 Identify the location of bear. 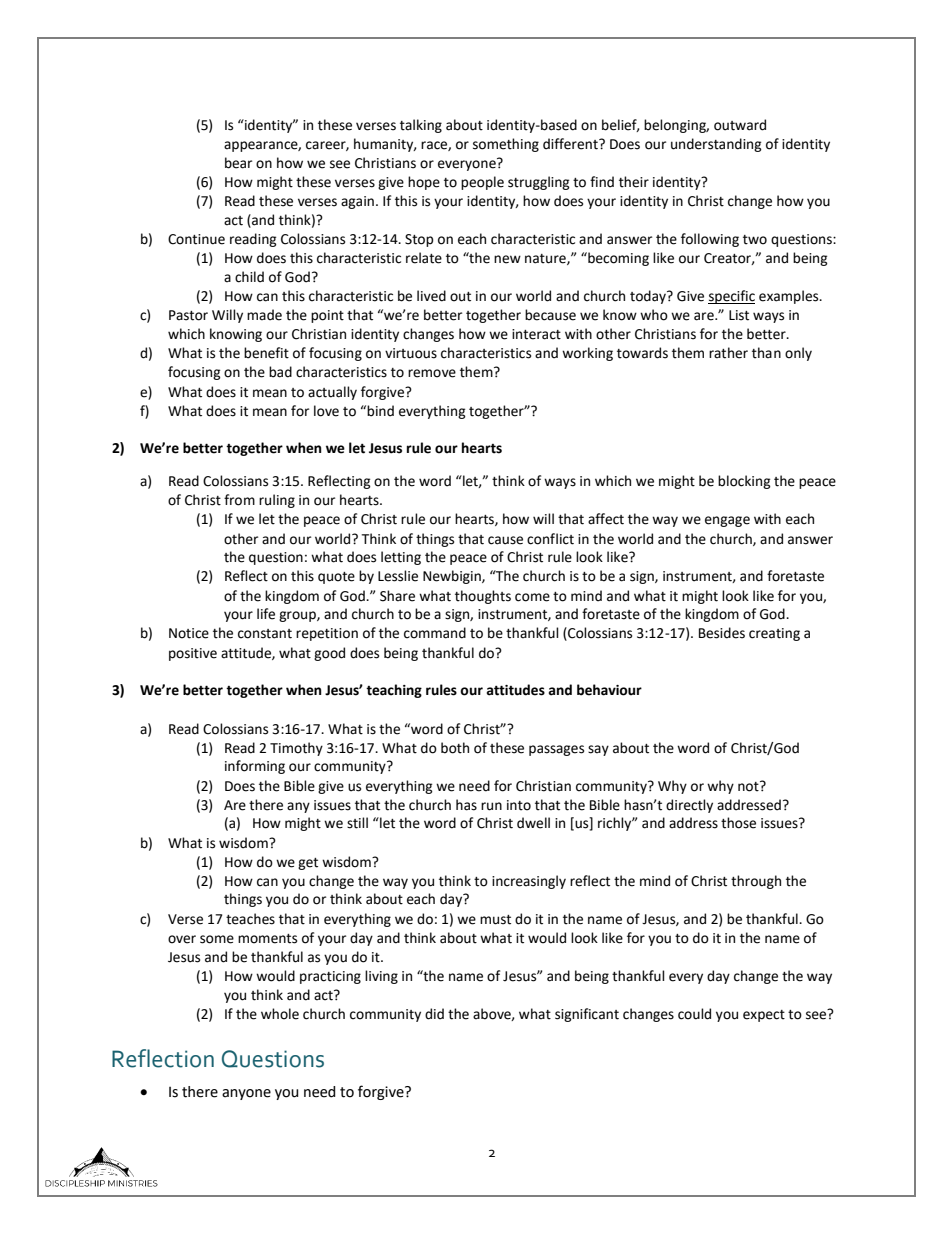
(238, 163).
